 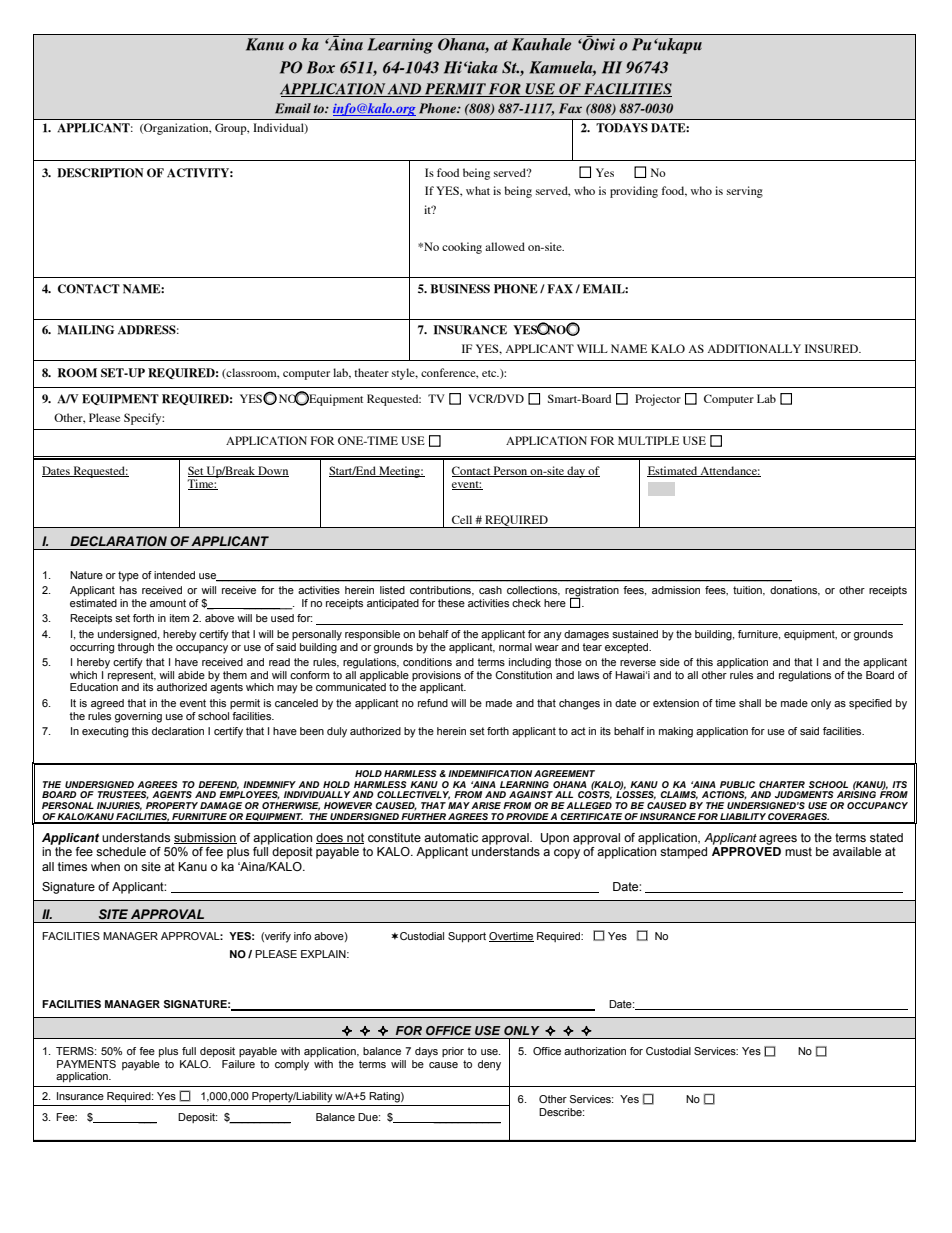 What do you see at coordinates (478, 190) in the document?
I see `what` at bounding box center [478, 190].
